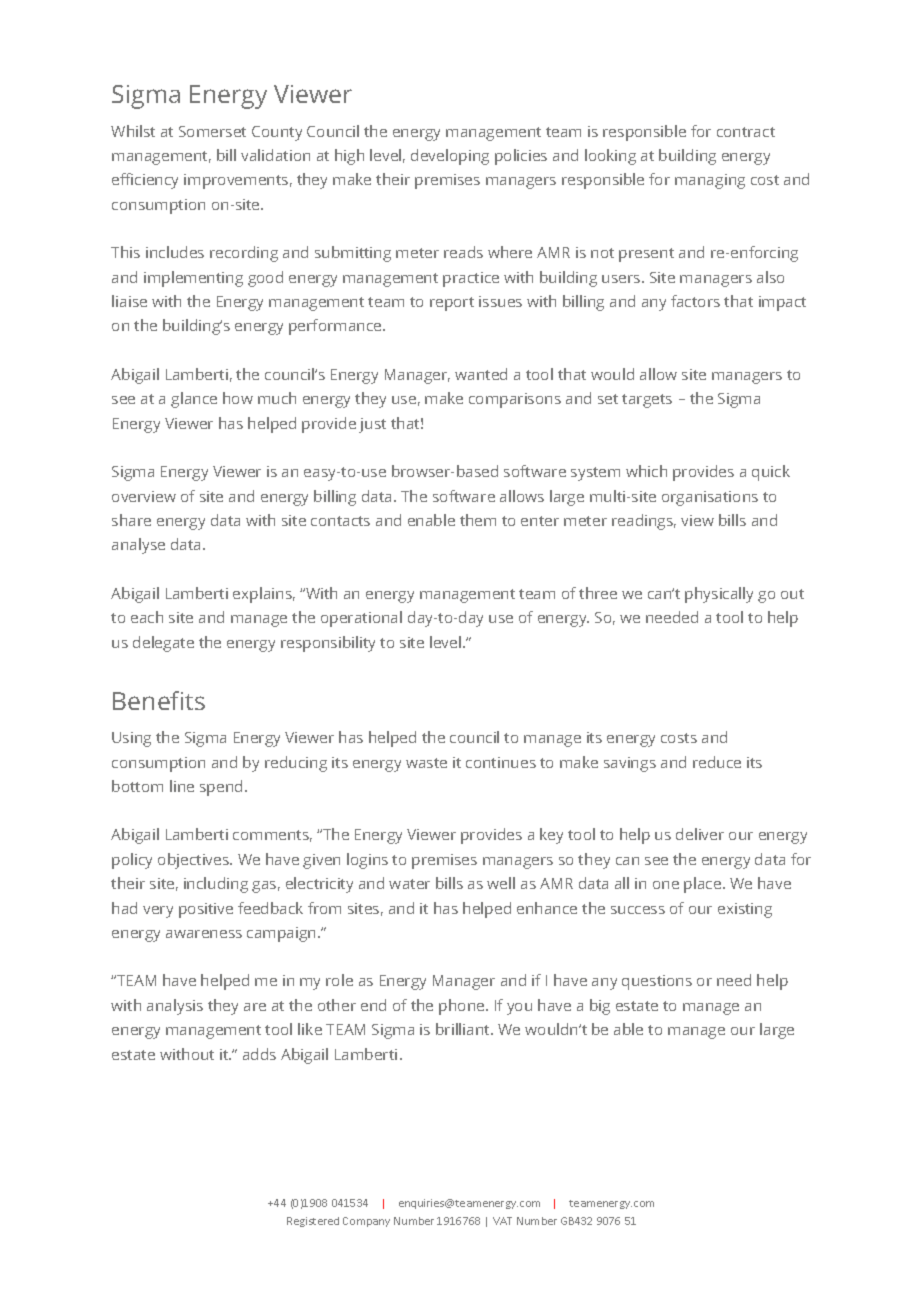 The width and height of the screenshot is (924, 1308). Describe the element at coordinates (450, 157) in the screenshot. I see `developing` at that location.
